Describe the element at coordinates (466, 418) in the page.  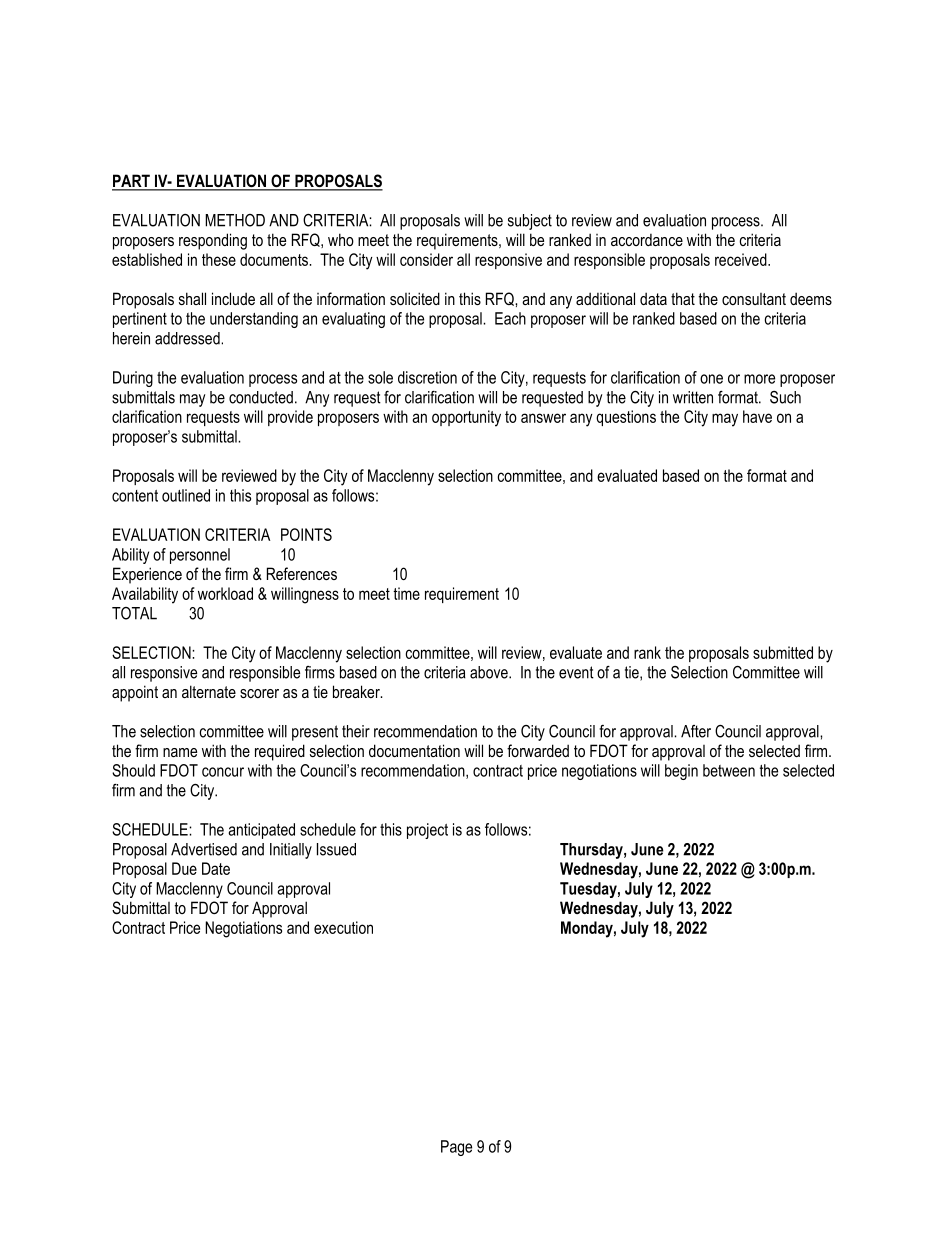
I see `opportunity` at that location.
